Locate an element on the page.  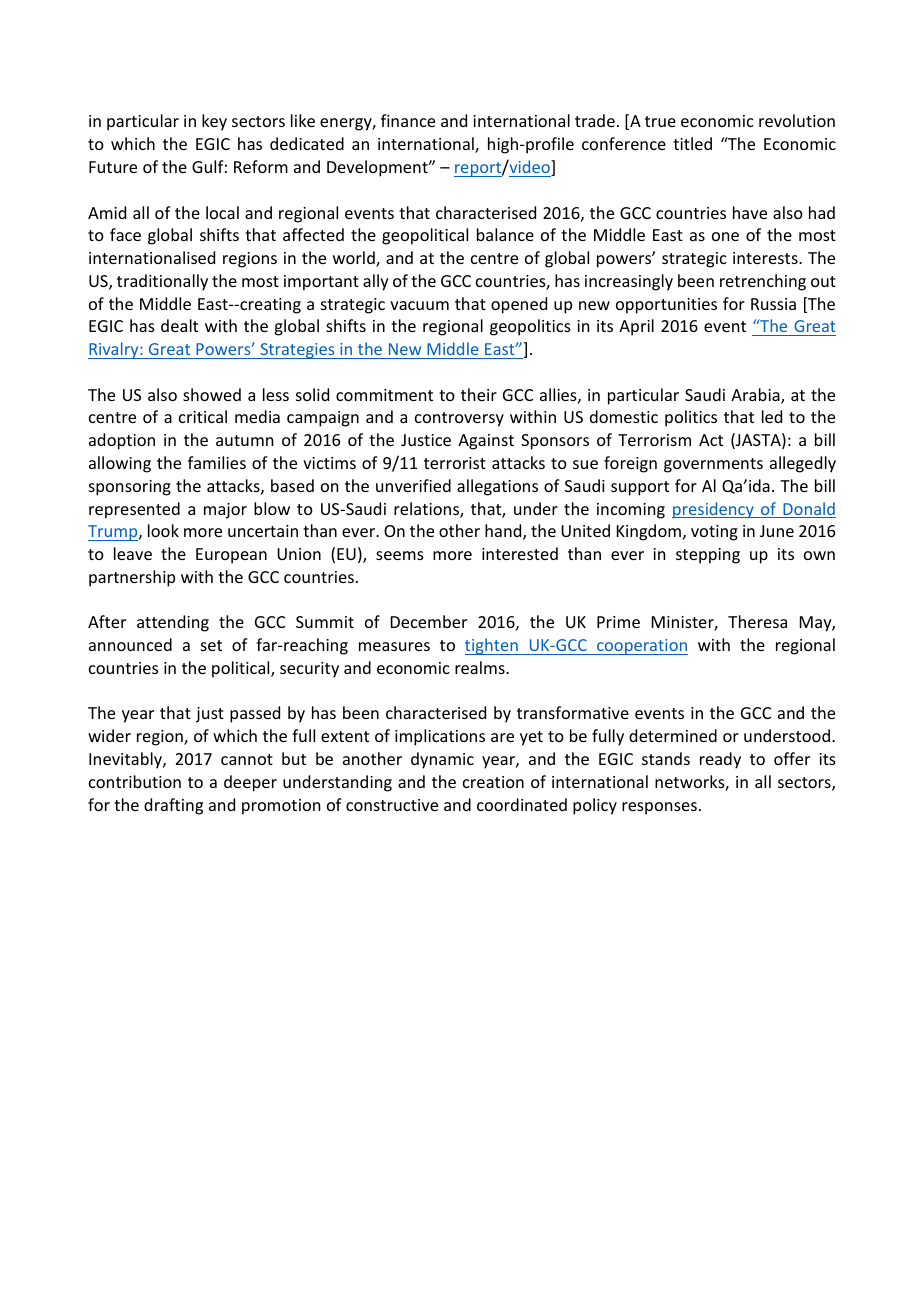
key is located at coordinates (214, 122).
